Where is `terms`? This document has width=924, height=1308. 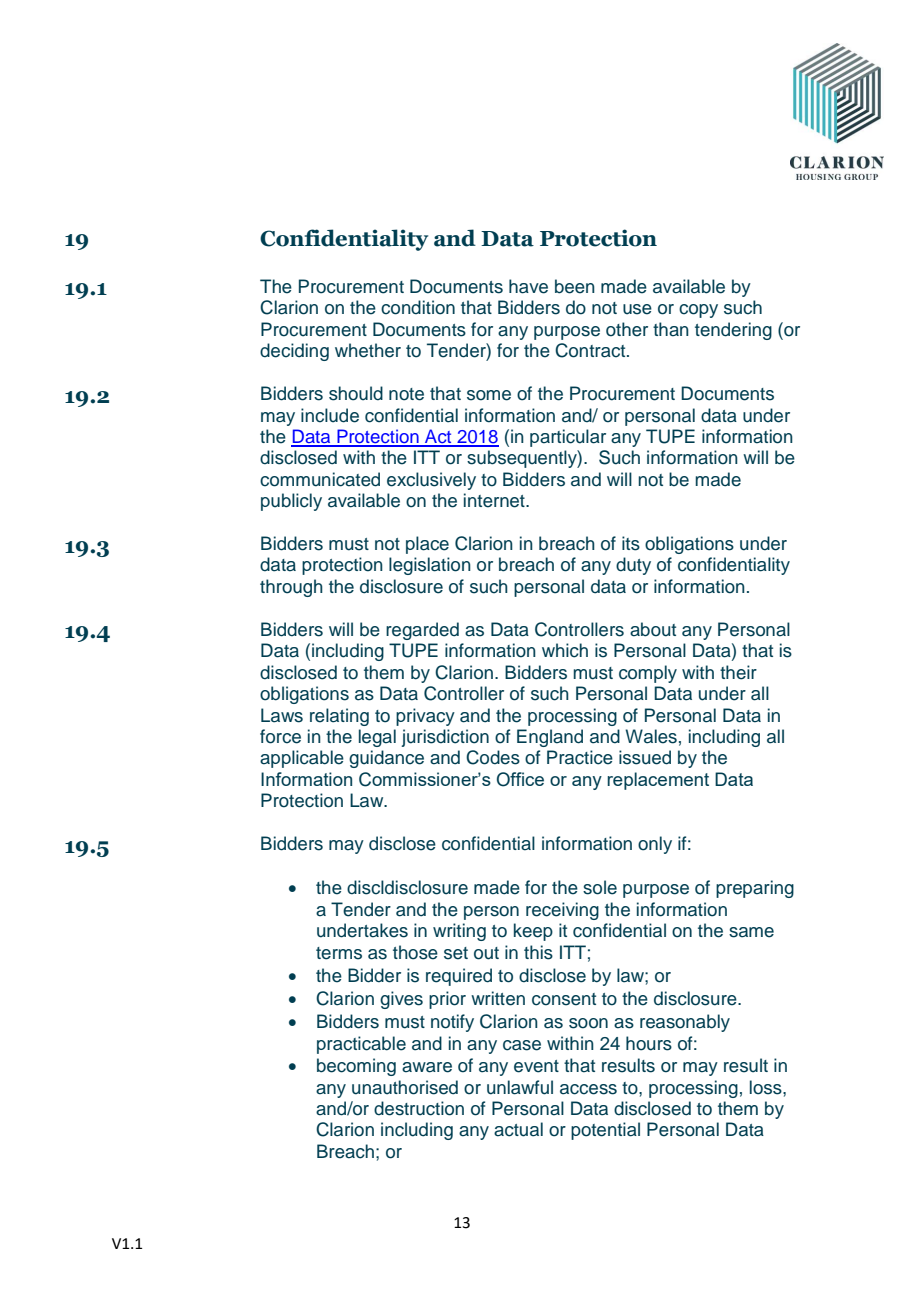 terms is located at coordinates (339, 953).
